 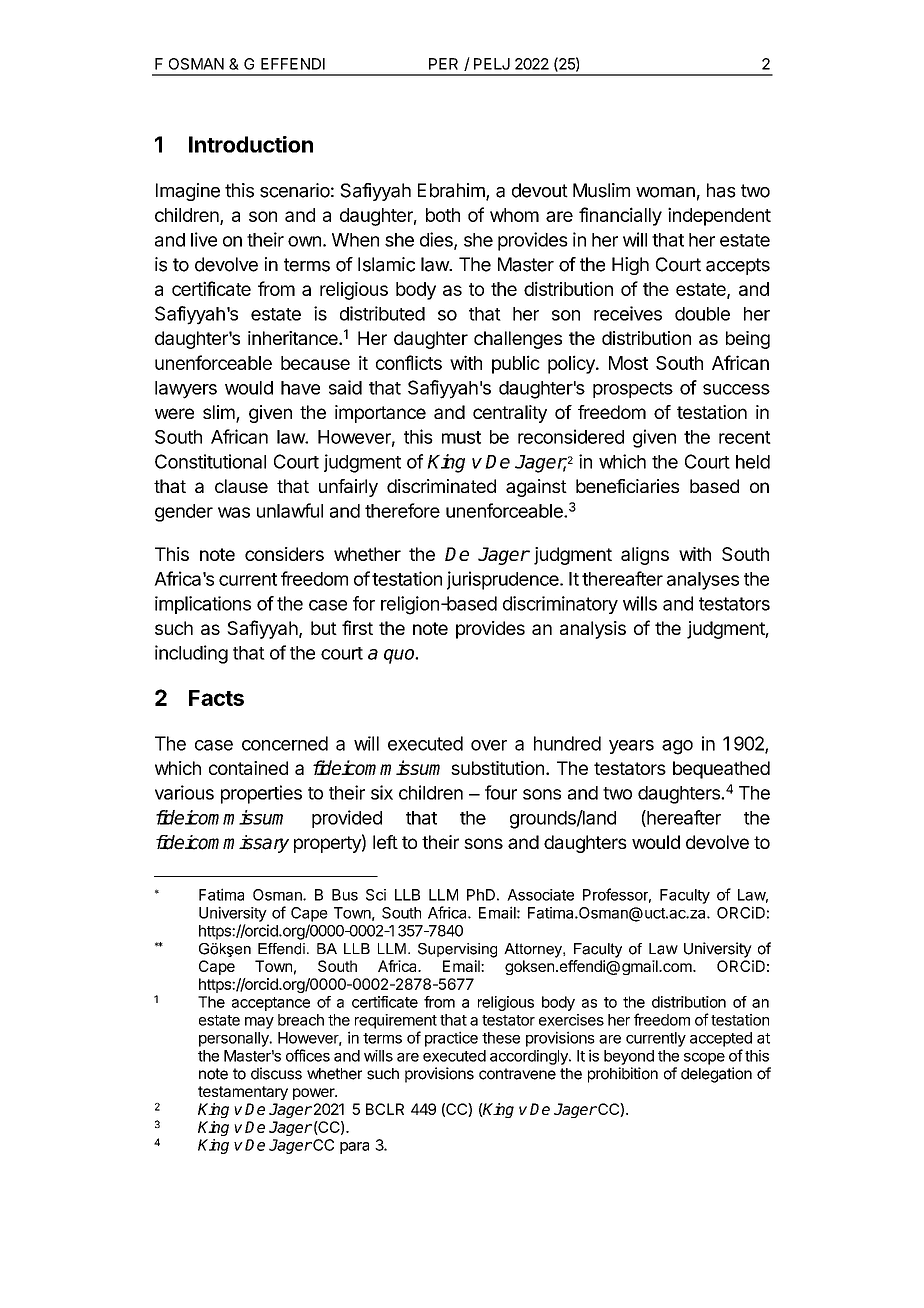 What do you see at coordinates (452, 191) in the document?
I see `Ebrahim` at bounding box center [452, 191].
